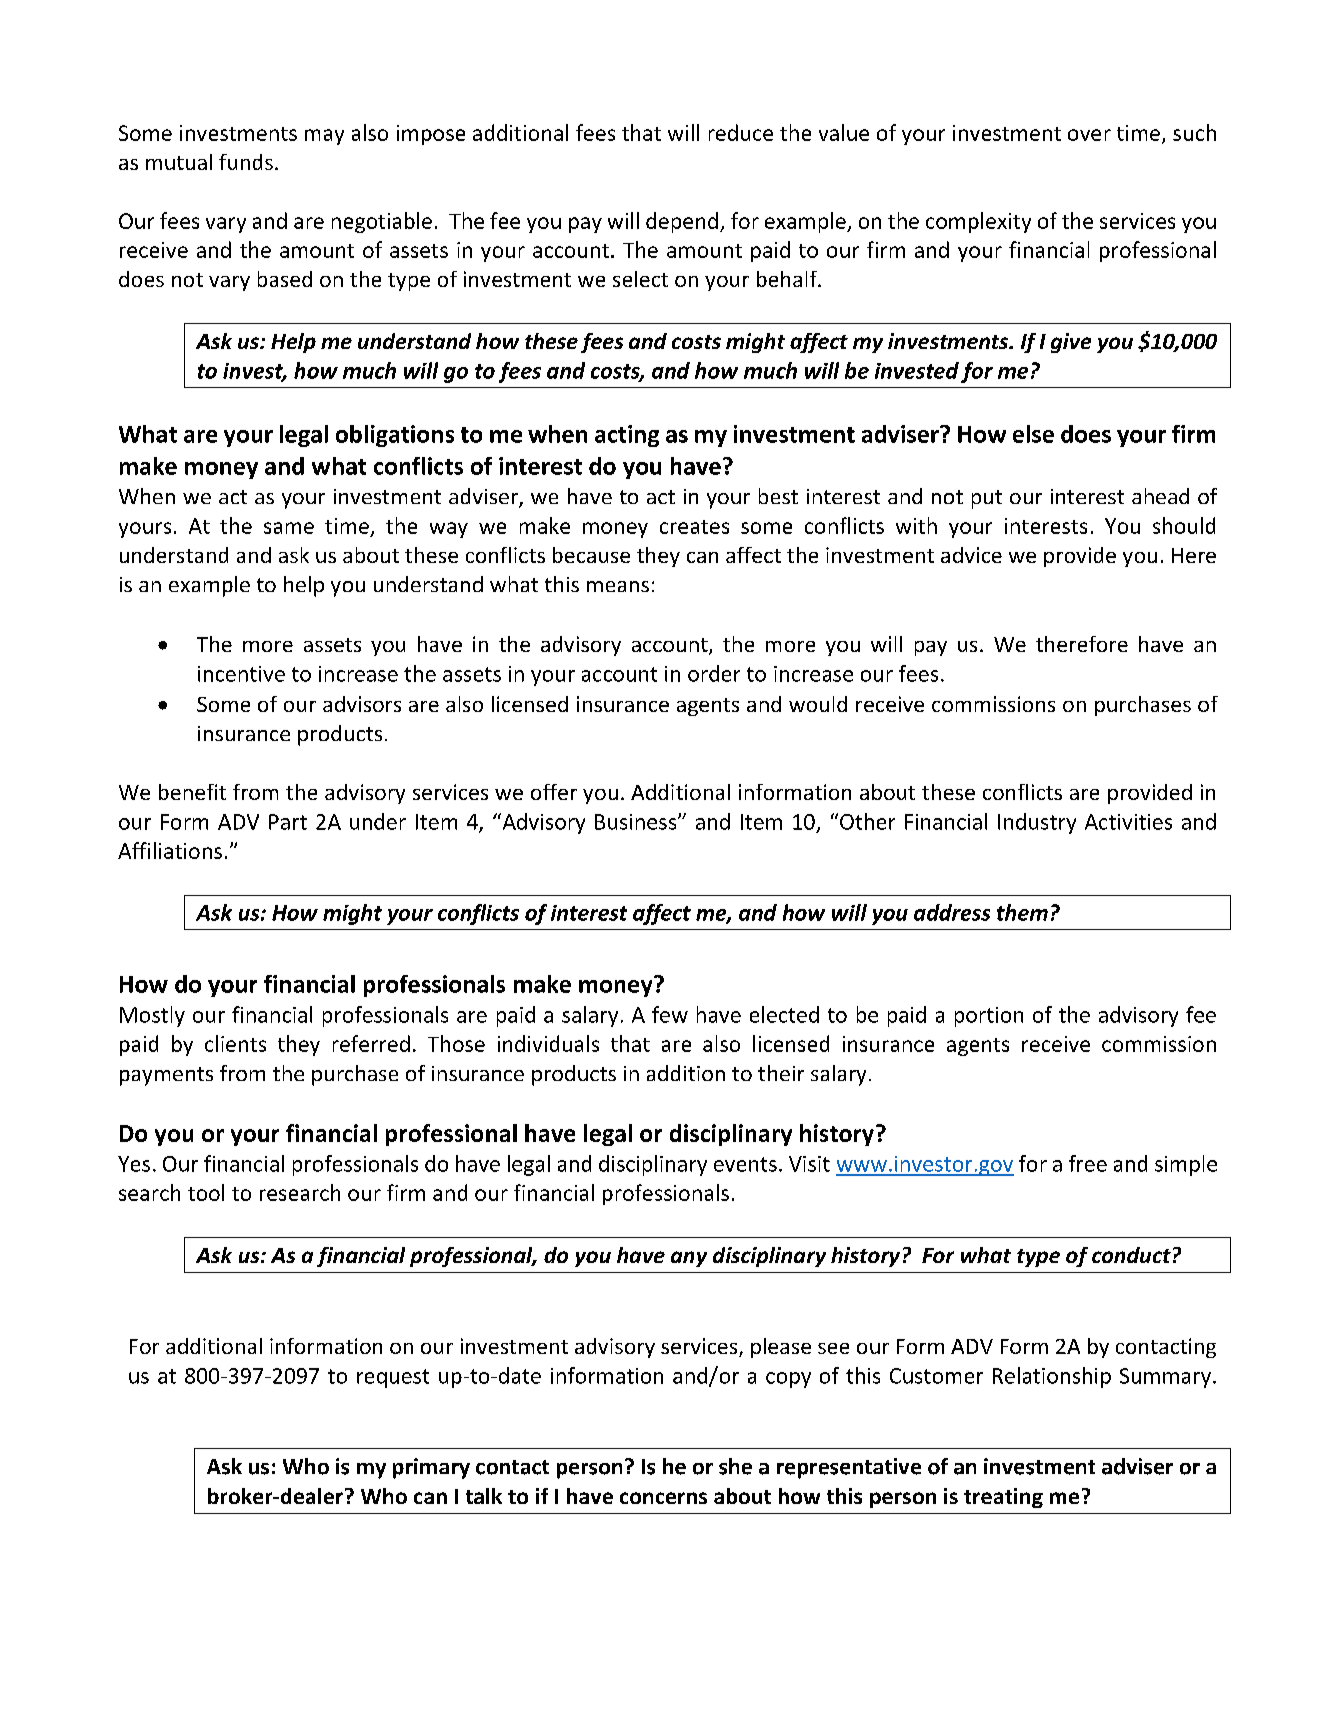  I want to click on put, so click(987, 499).
